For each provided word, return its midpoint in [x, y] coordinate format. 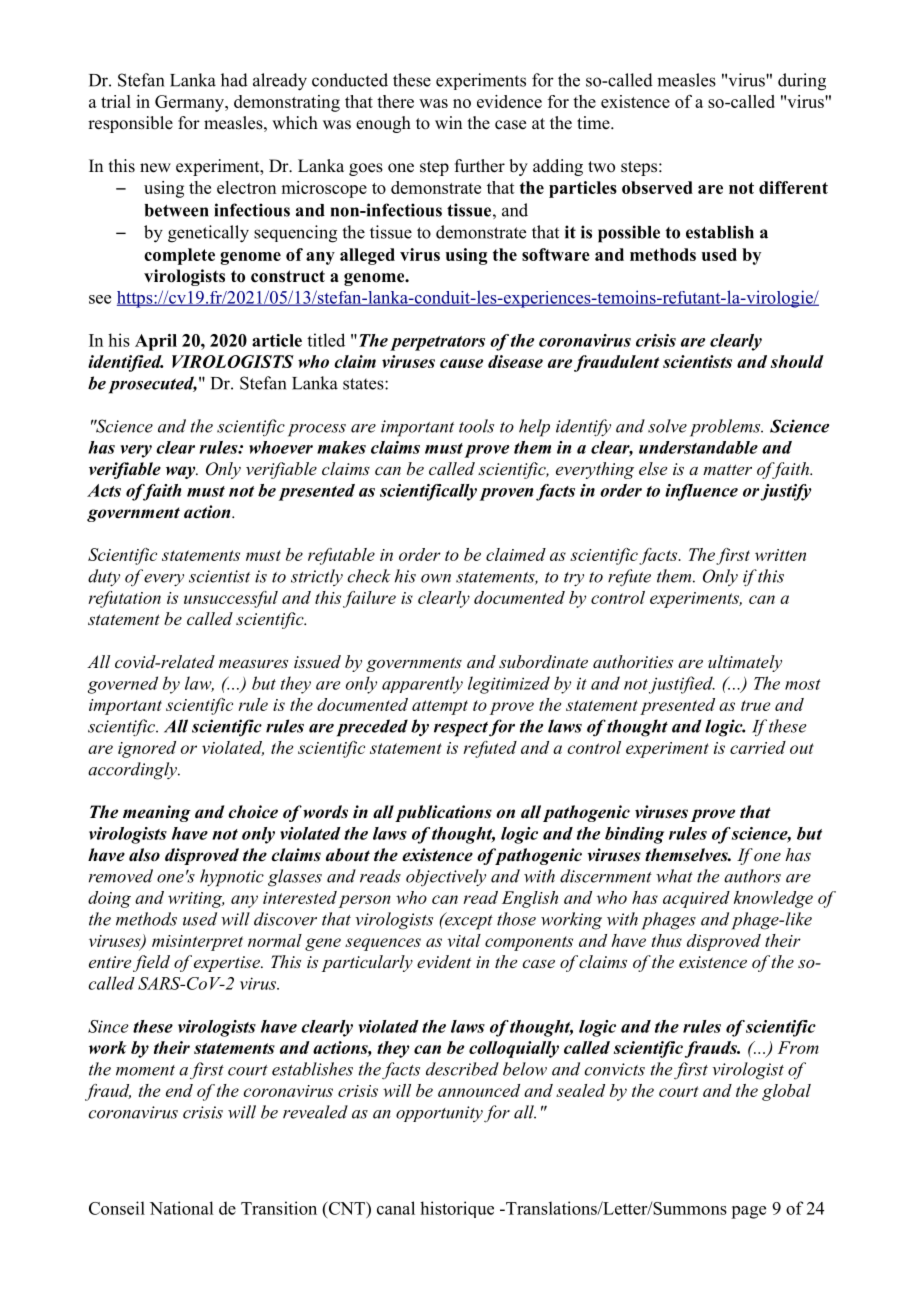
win [448, 122]
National [181, 1208]
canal [396, 1208]
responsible [130, 124]
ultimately [745, 663]
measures [253, 663]
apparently [422, 685]
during [802, 82]
